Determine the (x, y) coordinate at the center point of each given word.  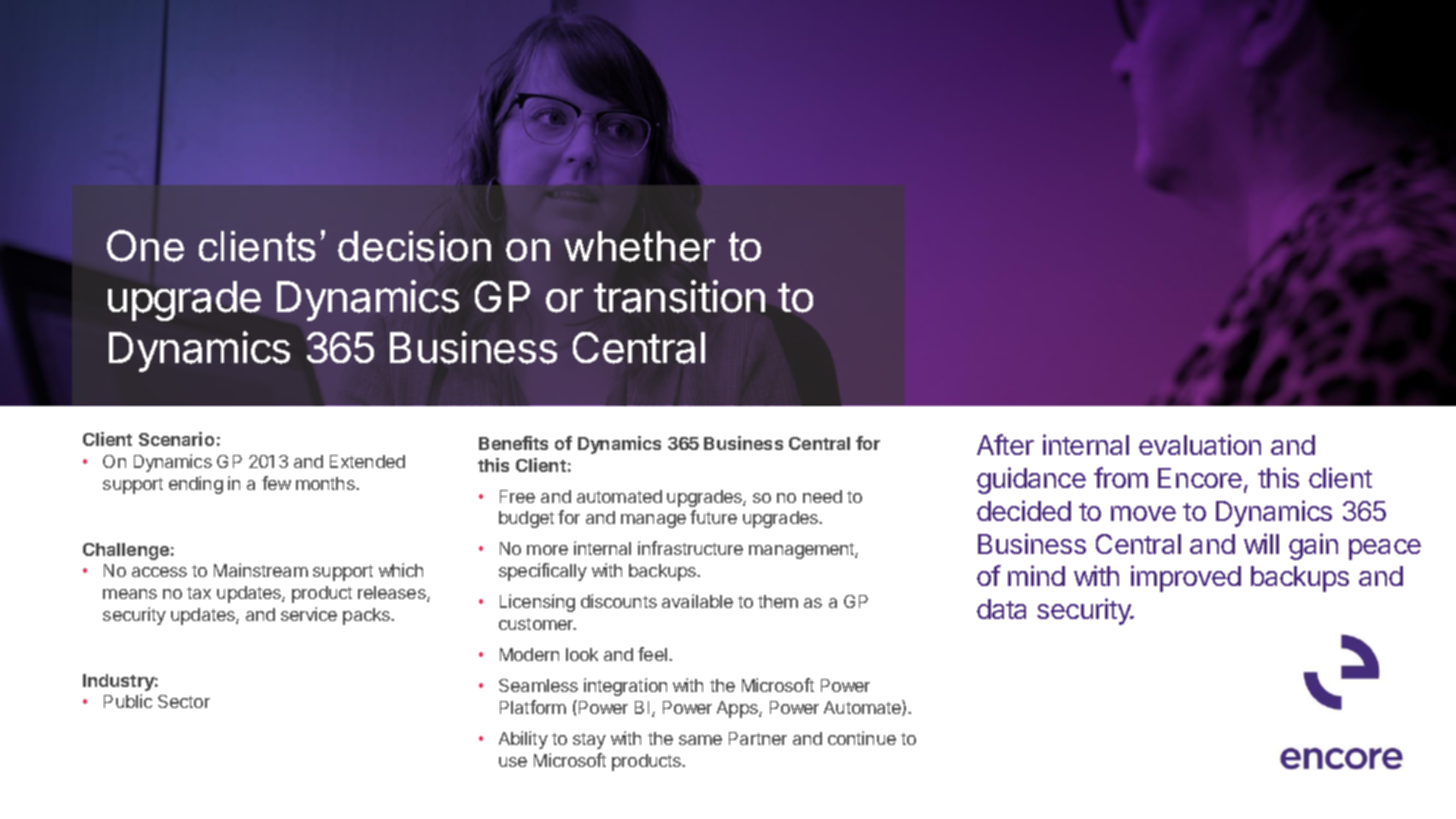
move (1143, 513)
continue (862, 738)
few (276, 483)
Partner (758, 738)
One (145, 246)
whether (639, 246)
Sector (184, 701)
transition (679, 296)
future (713, 517)
